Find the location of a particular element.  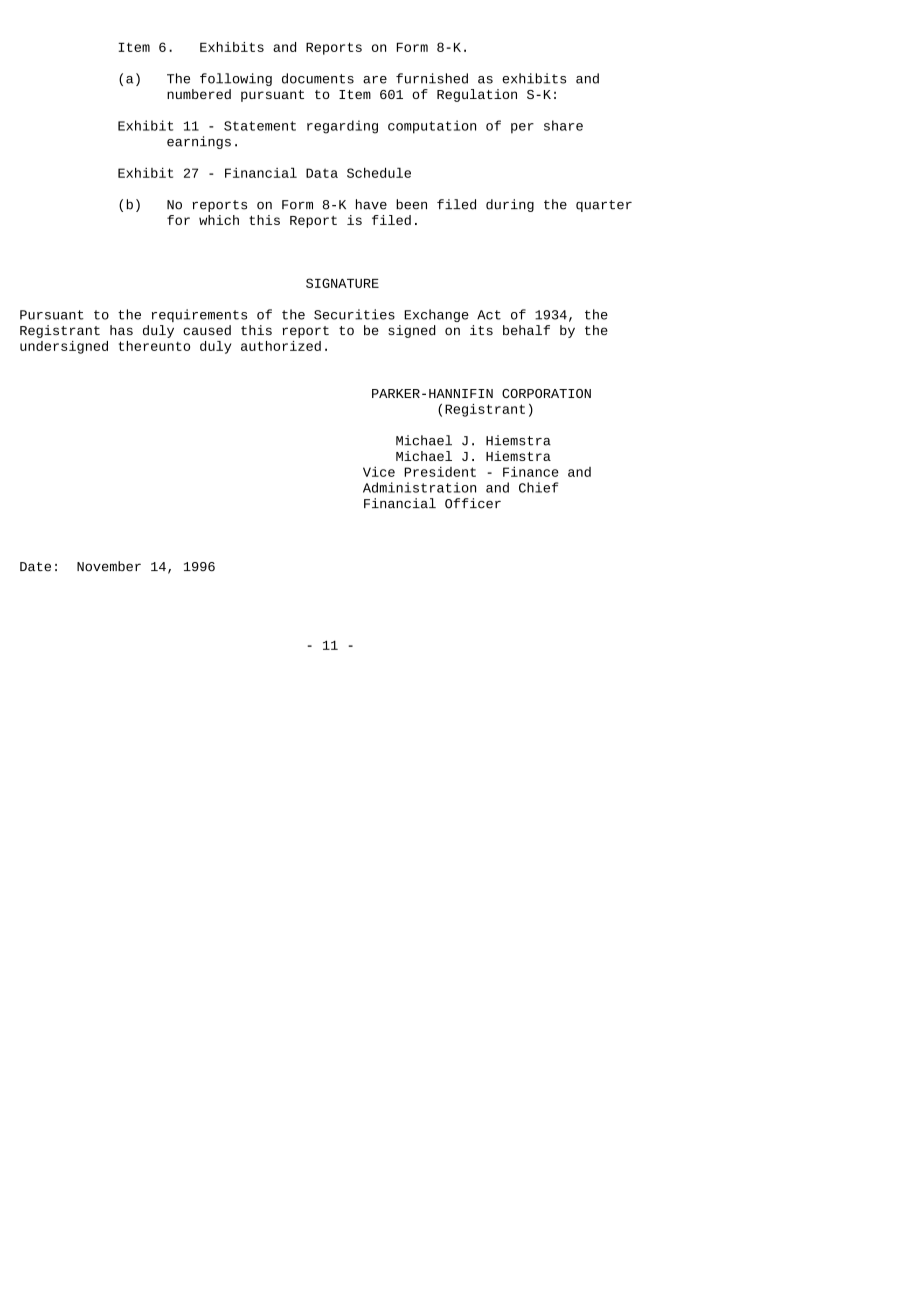

Finance is located at coordinates (531, 471).
